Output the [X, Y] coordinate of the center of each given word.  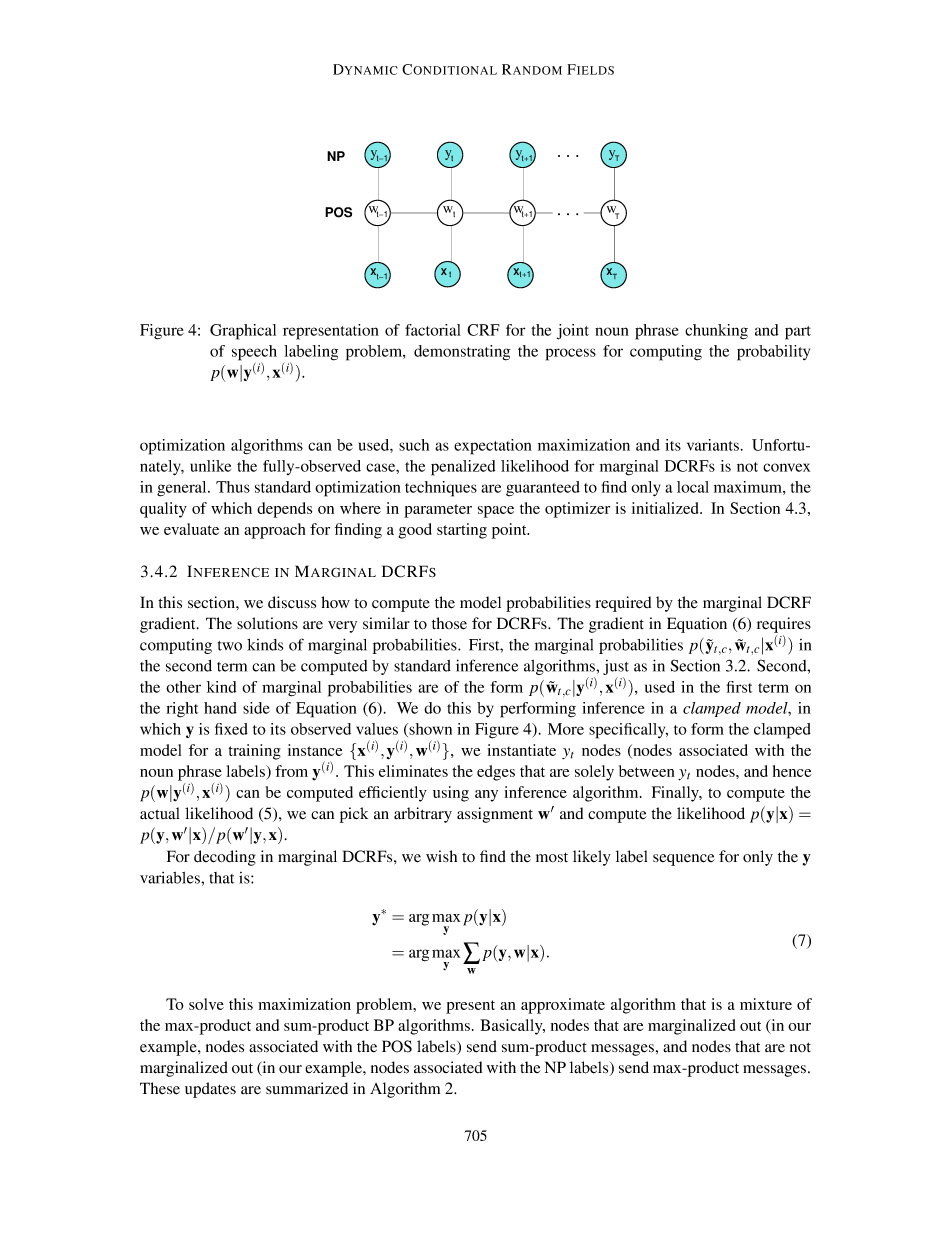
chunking [716, 332]
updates [210, 1090]
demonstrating [462, 353]
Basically [512, 1027]
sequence [684, 860]
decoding [225, 858]
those [449, 623]
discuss [292, 602]
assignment [495, 815]
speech [254, 354]
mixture [766, 1004]
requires [784, 625]
